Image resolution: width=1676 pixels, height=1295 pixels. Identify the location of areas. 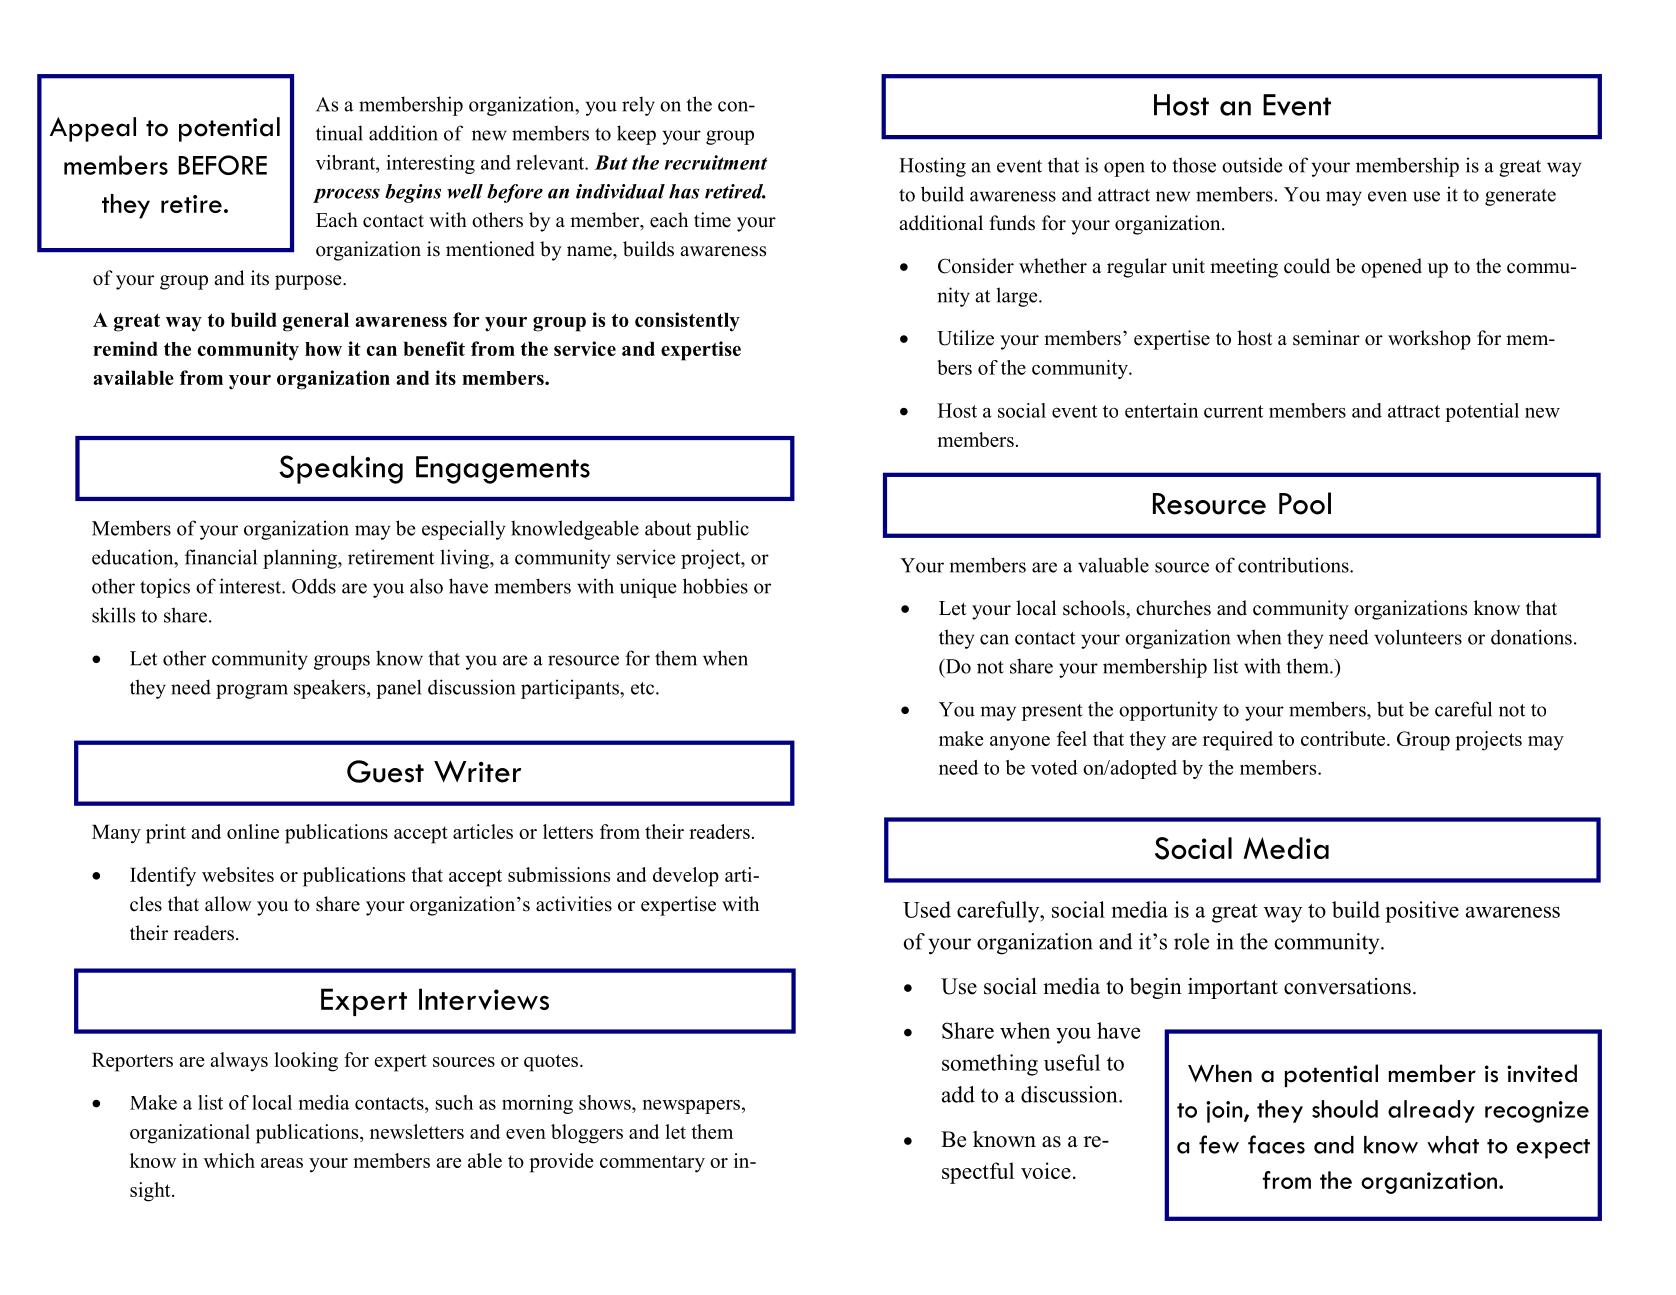
(282, 1163).
